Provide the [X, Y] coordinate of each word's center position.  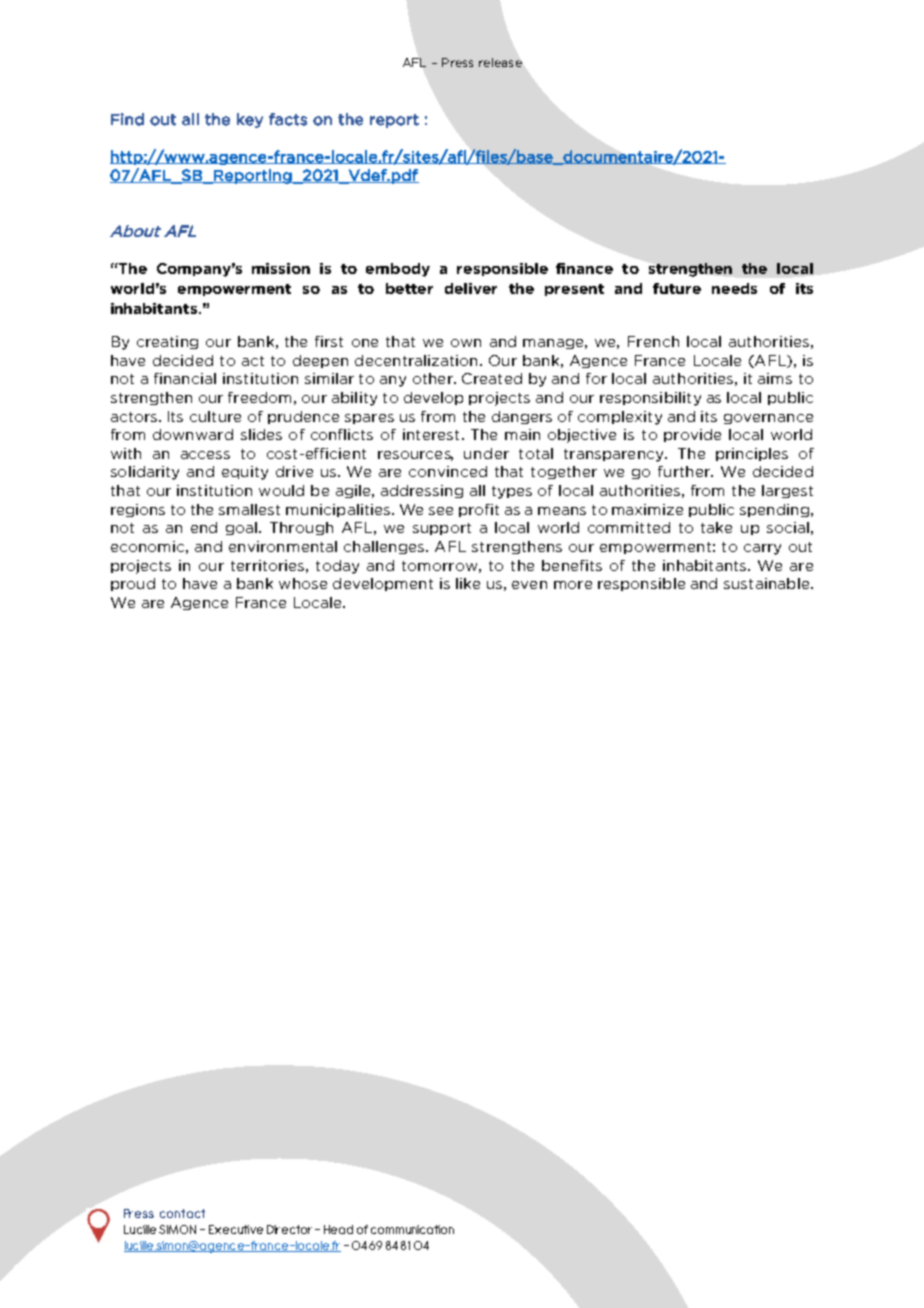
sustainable [768, 583]
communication [412, 1229]
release [500, 62]
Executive [236, 1229]
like [468, 583]
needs [734, 288]
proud [133, 584]
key [250, 120]
